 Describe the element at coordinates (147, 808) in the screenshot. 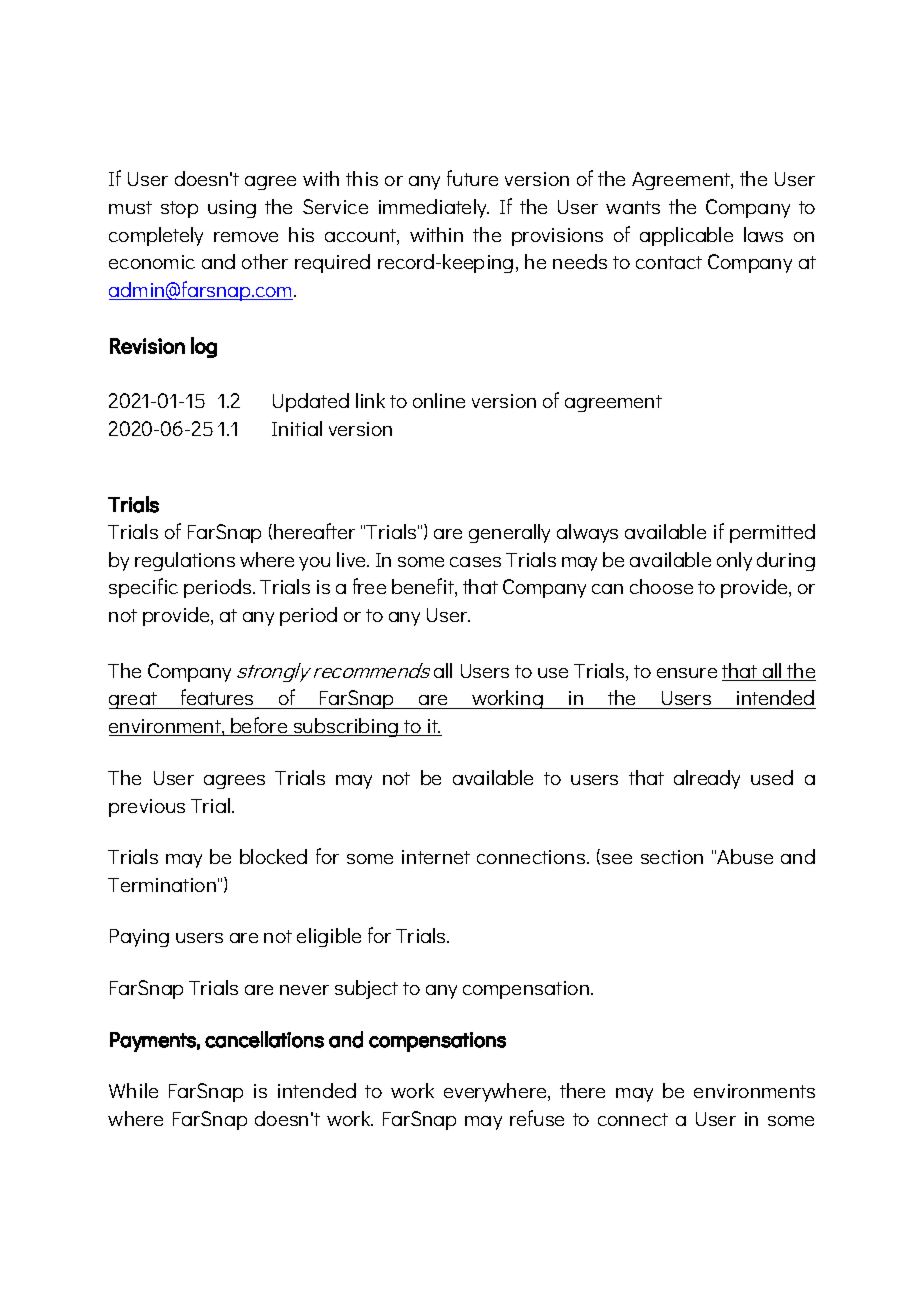

I see `previous` at that location.
